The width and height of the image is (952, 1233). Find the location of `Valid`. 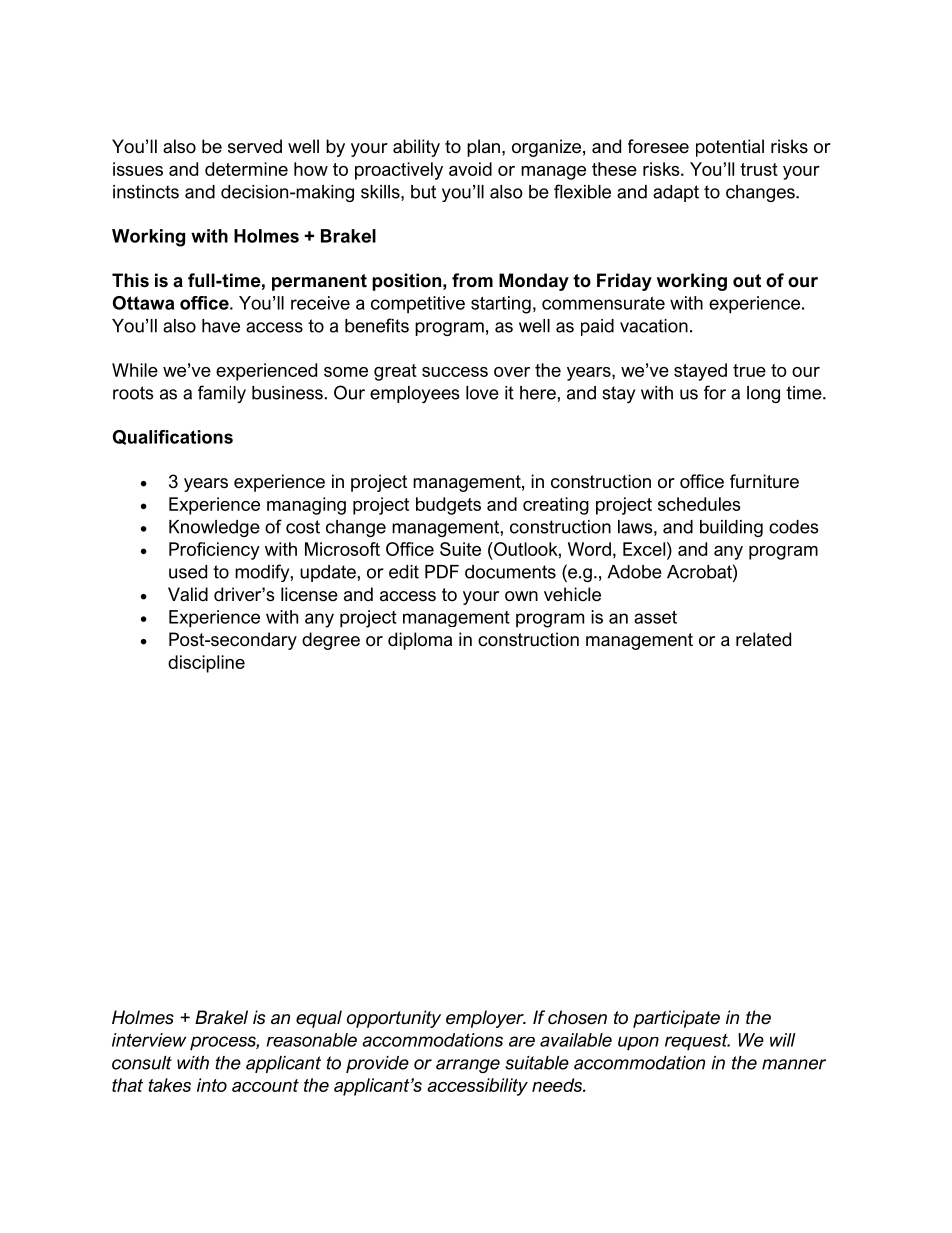

Valid is located at coordinates (188, 594).
